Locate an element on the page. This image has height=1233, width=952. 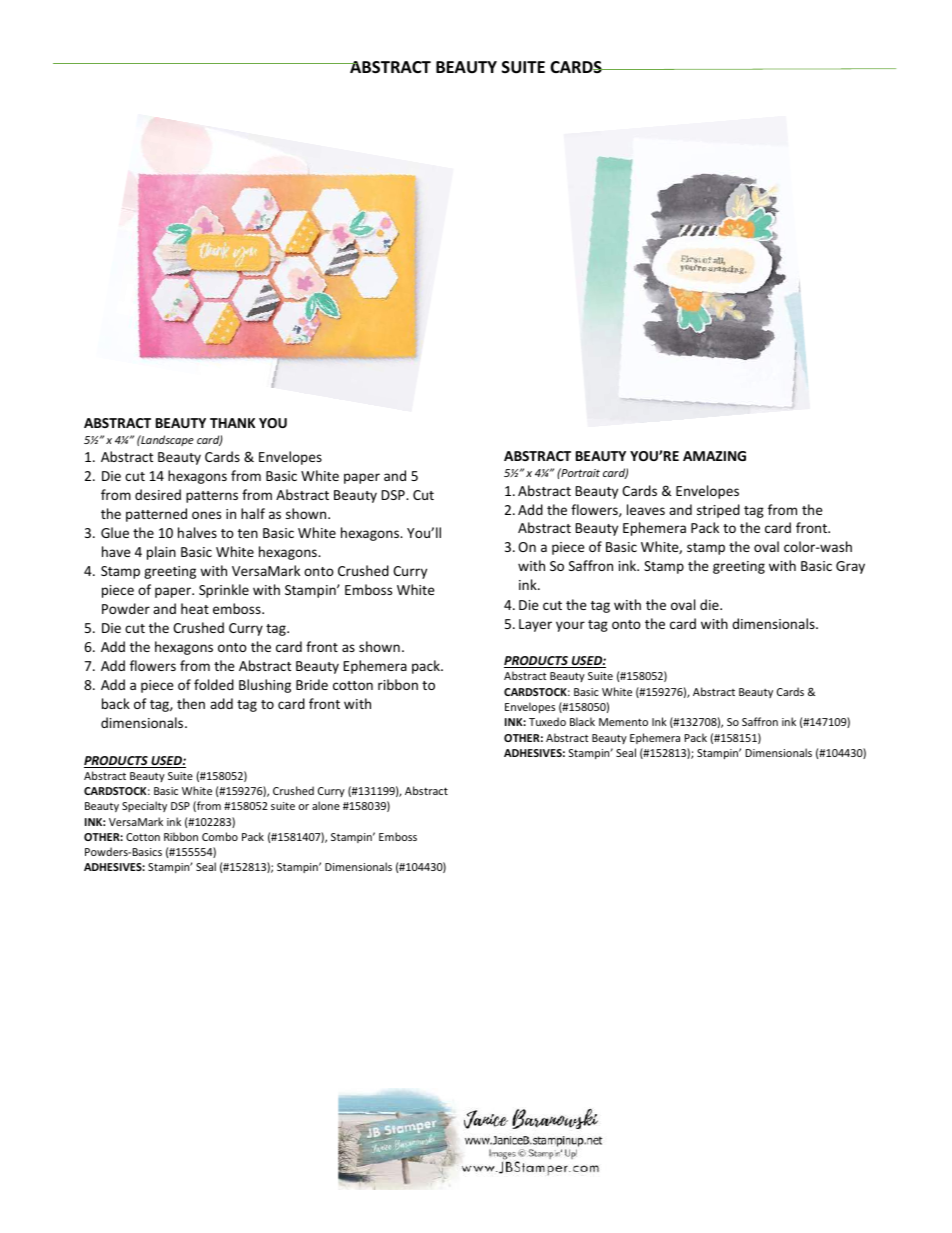
Gray is located at coordinates (850, 567).
